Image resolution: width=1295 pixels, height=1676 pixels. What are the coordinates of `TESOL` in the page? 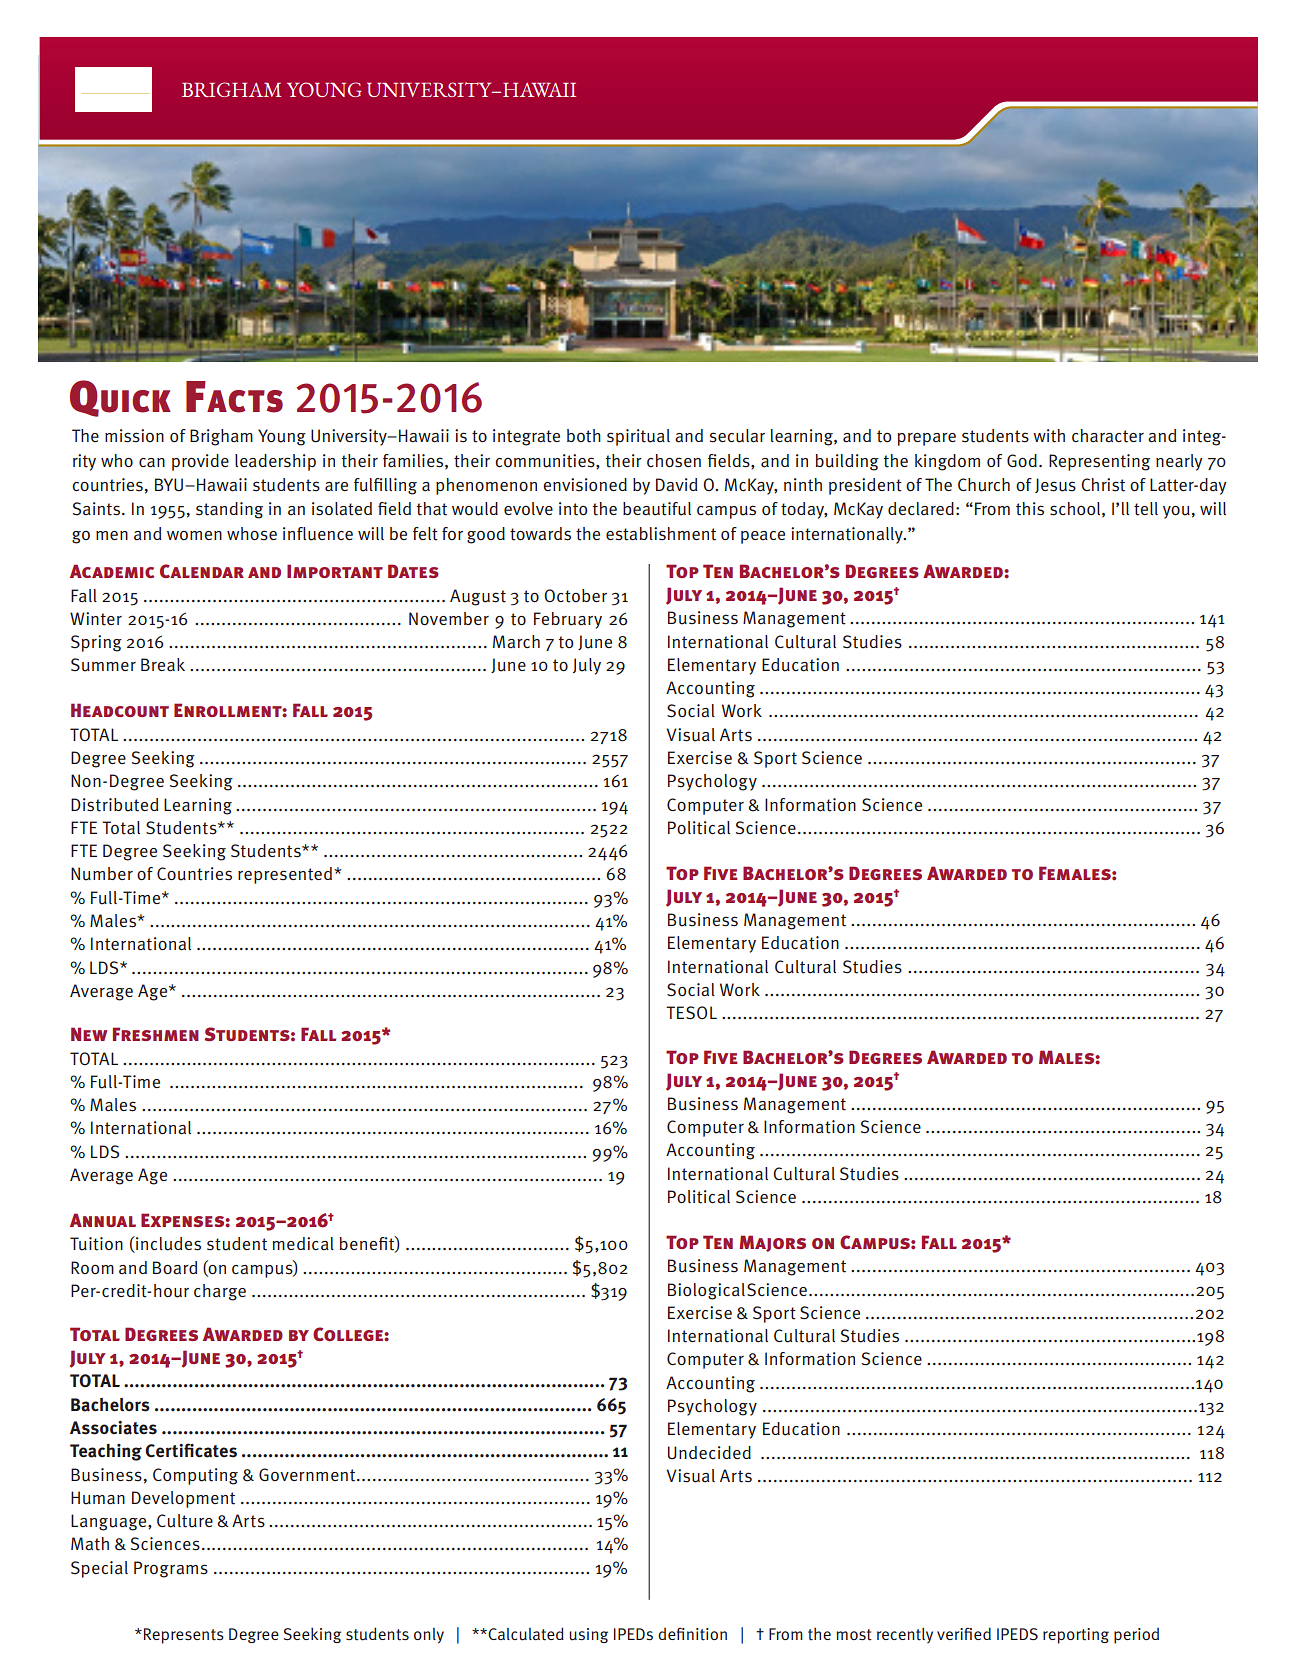 It's located at (691, 1013).
